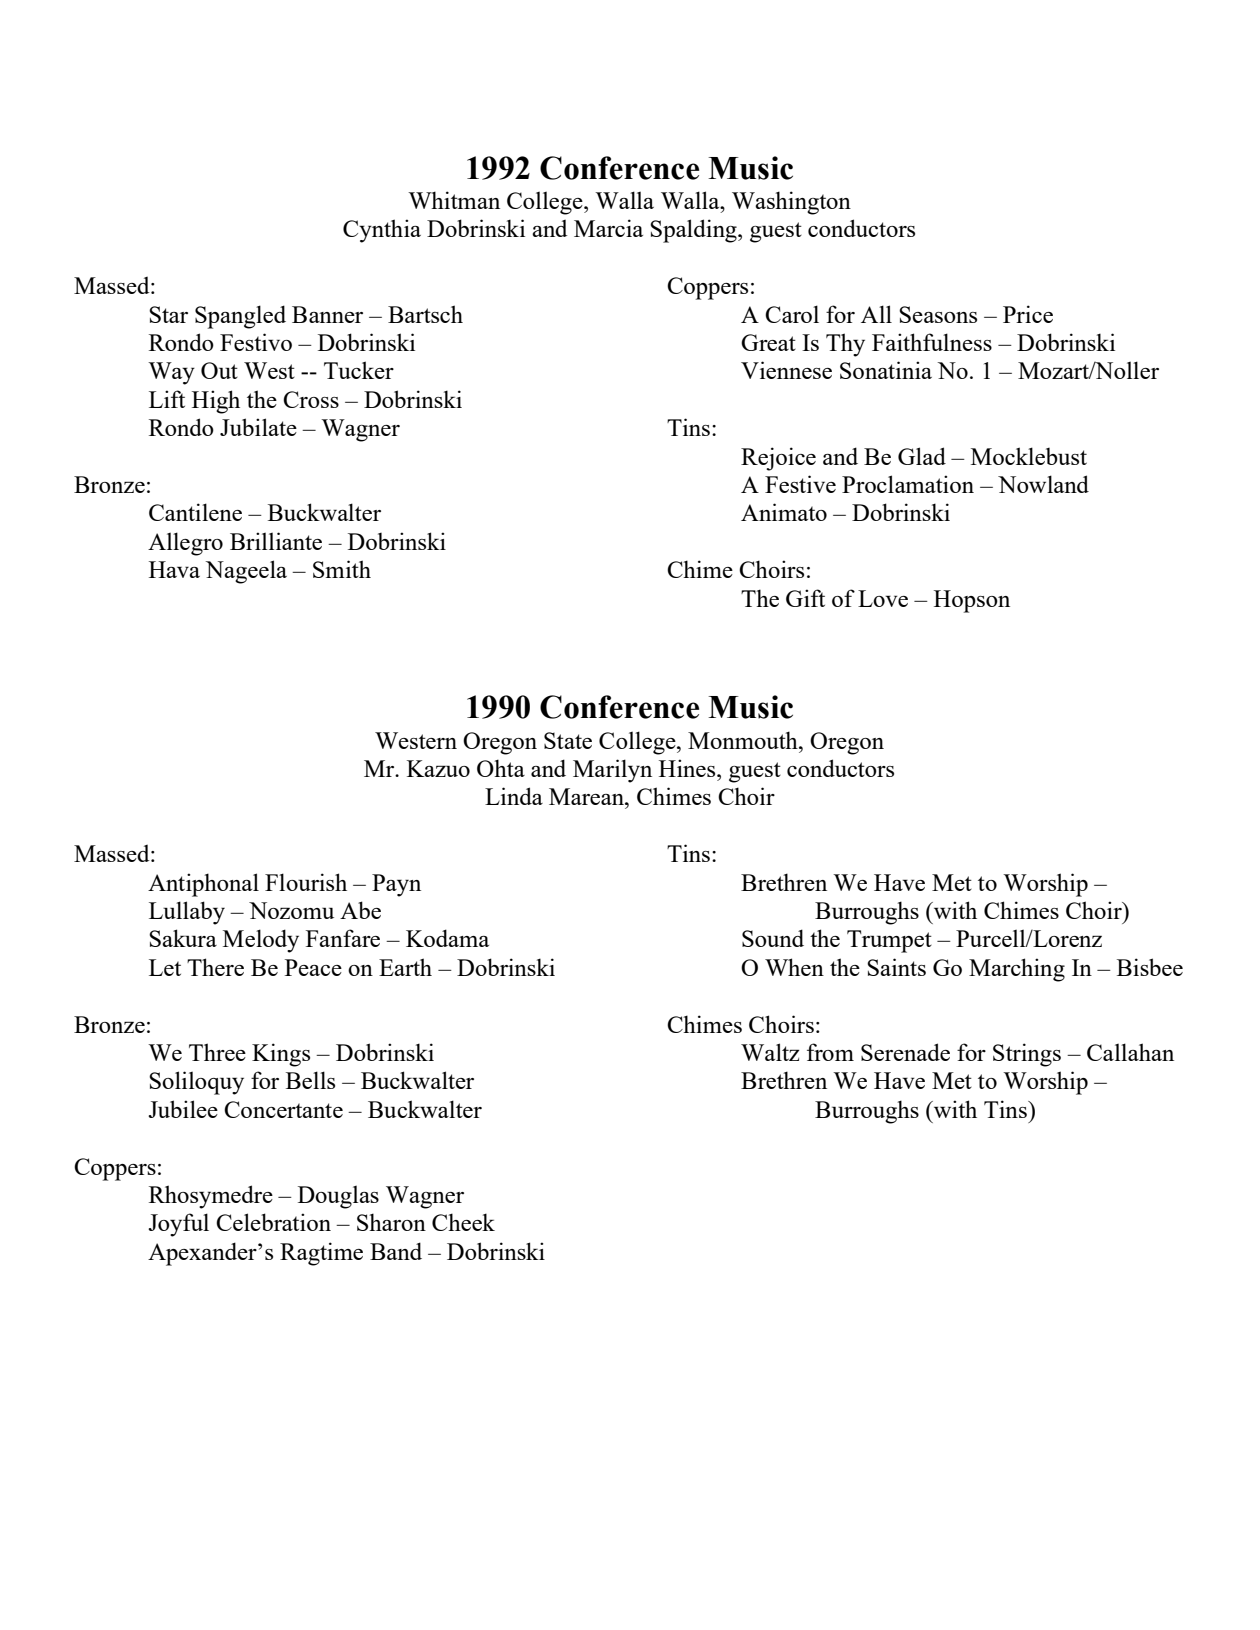 Image resolution: width=1260 pixels, height=1630 pixels. Describe the element at coordinates (694, 231) in the page. I see `Spalding` at that location.
